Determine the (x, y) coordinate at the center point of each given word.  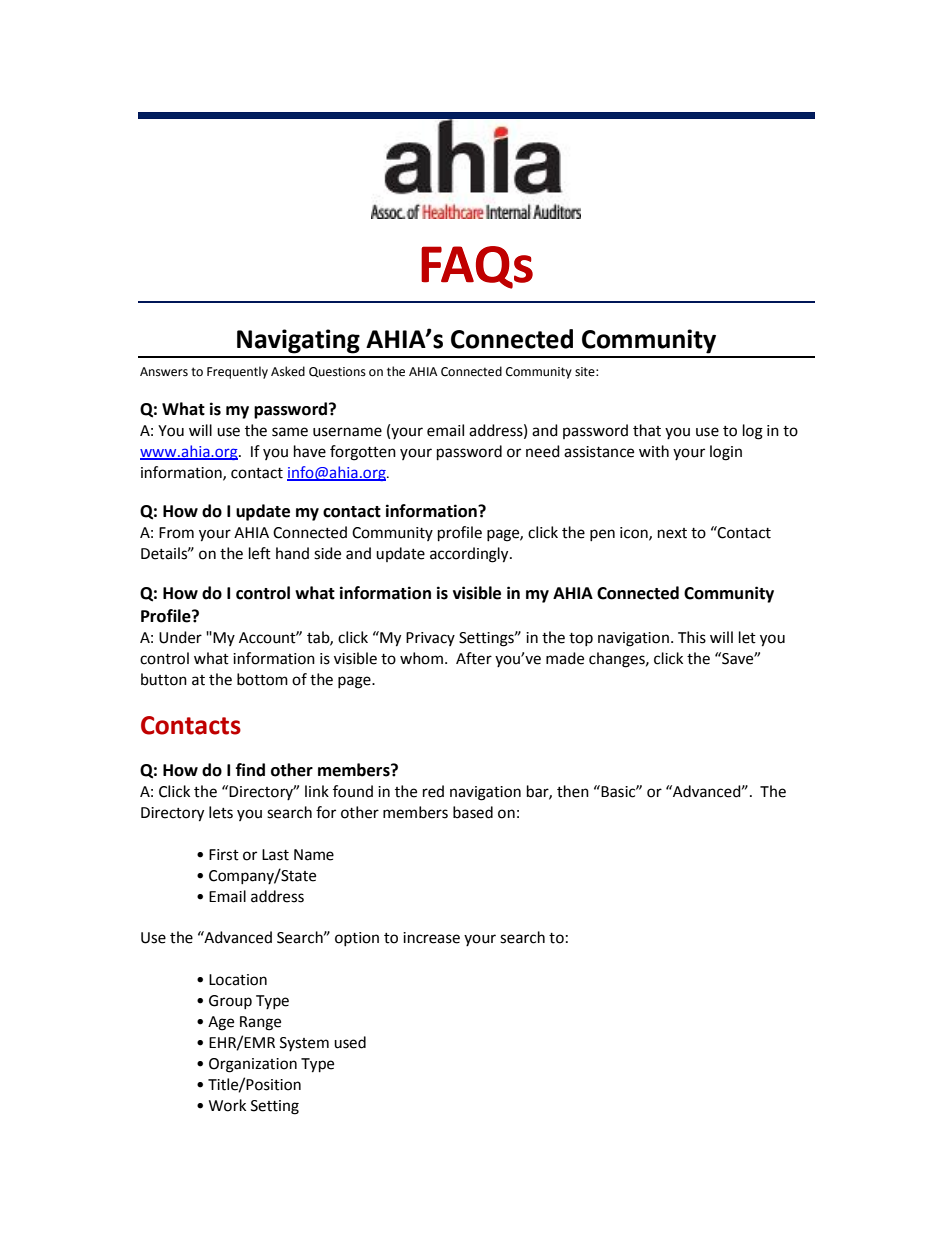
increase (431, 938)
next (672, 533)
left (260, 553)
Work (227, 1105)
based (473, 812)
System (304, 1044)
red (433, 791)
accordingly (470, 555)
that (647, 430)
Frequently (237, 372)
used (350, 1042)
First (224, 855)
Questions (337, 372)
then (573, 791)
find (250, 770)
